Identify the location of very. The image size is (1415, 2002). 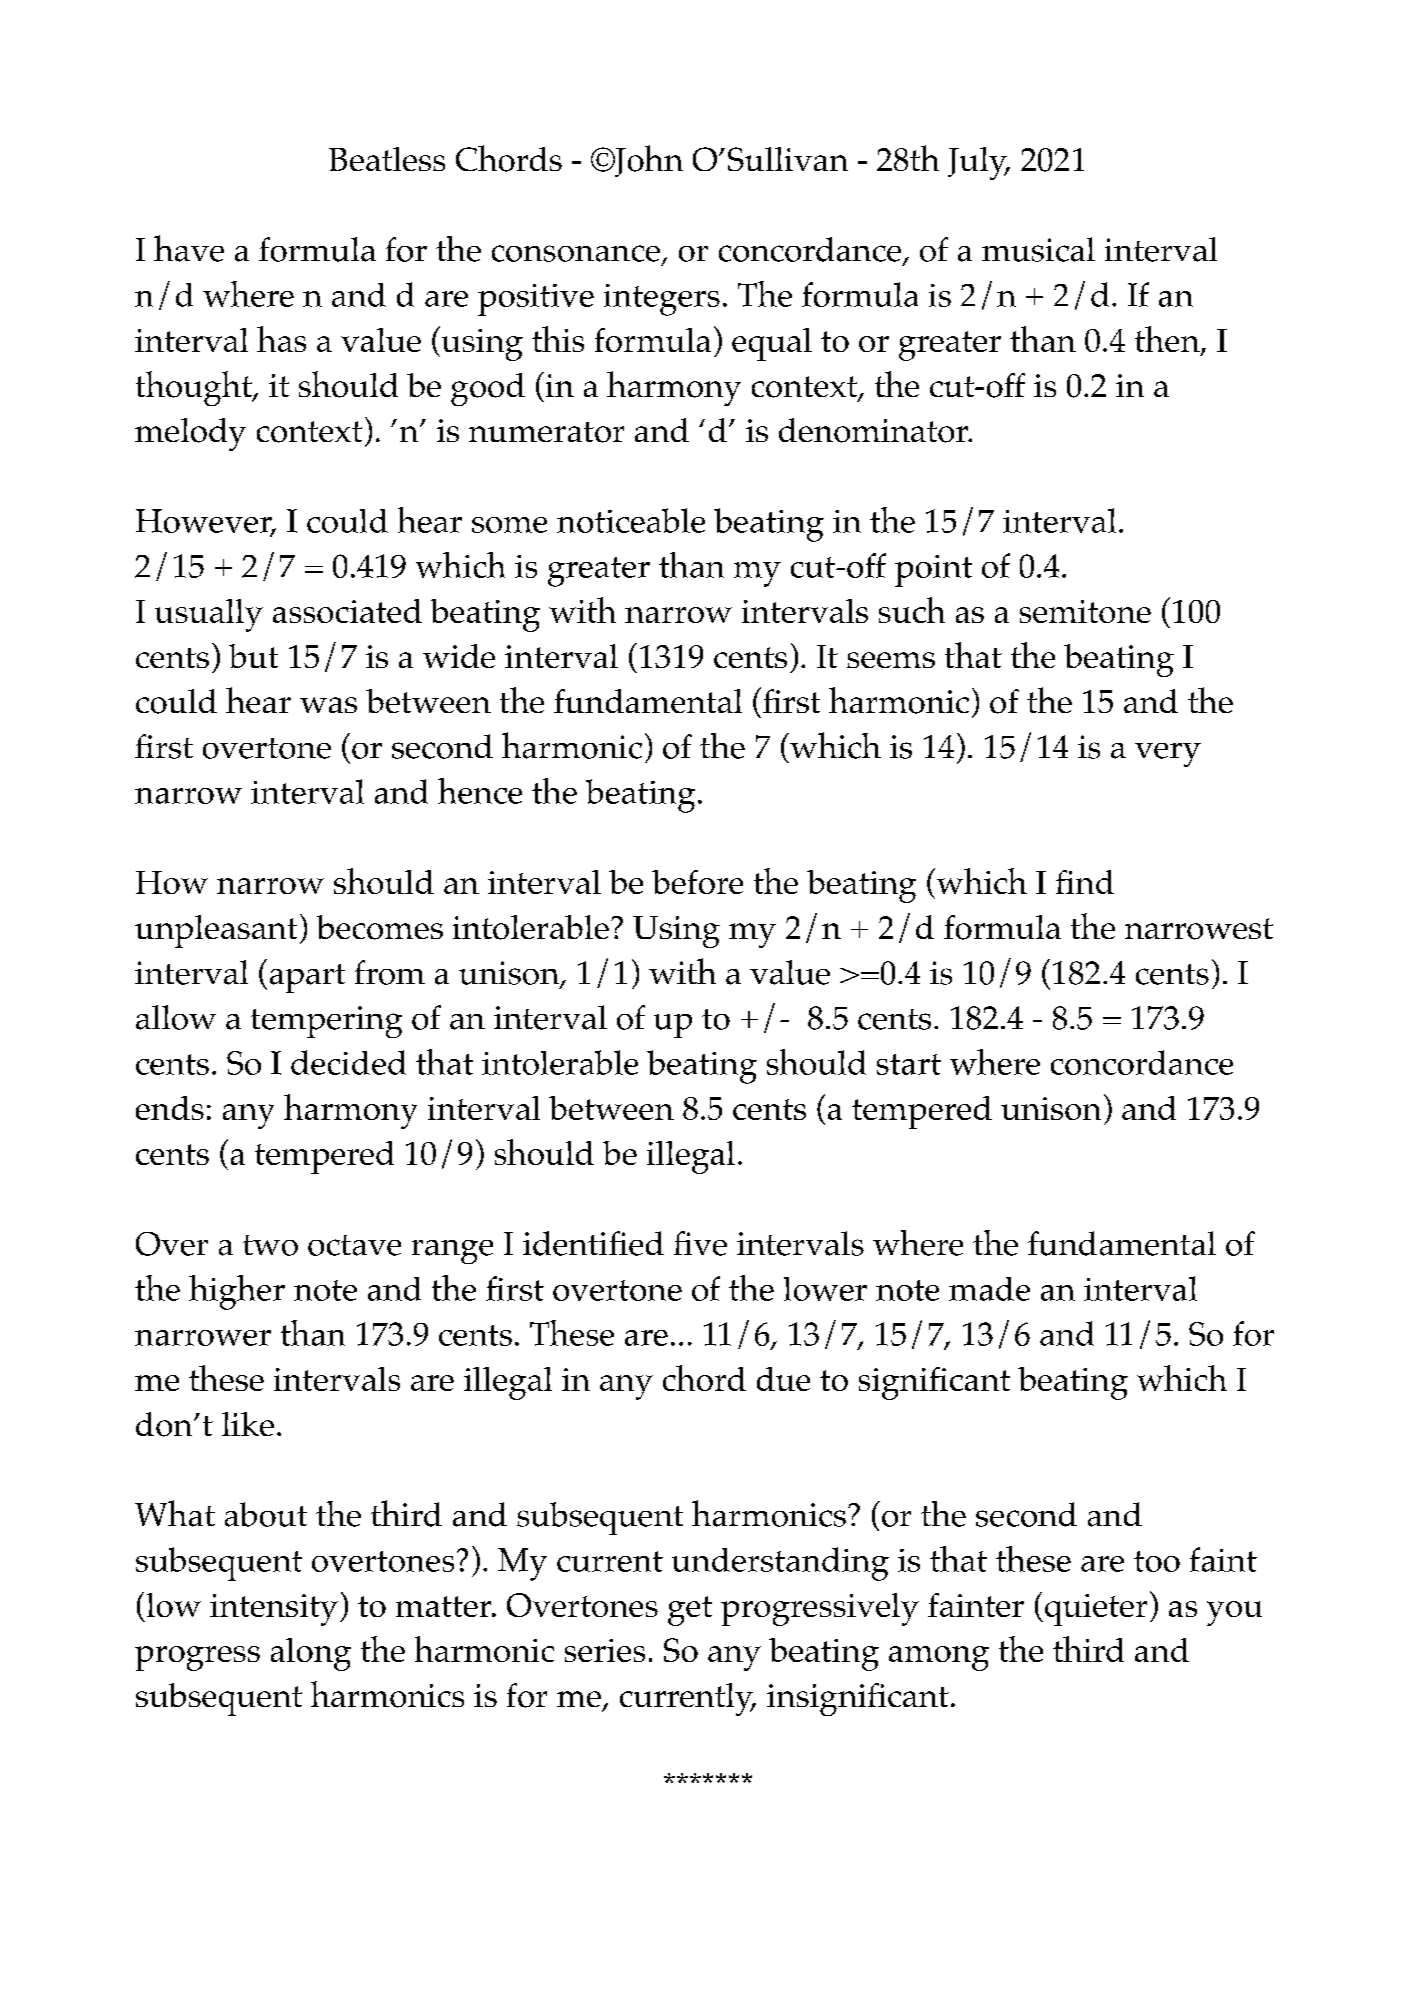
(1168, 755).
